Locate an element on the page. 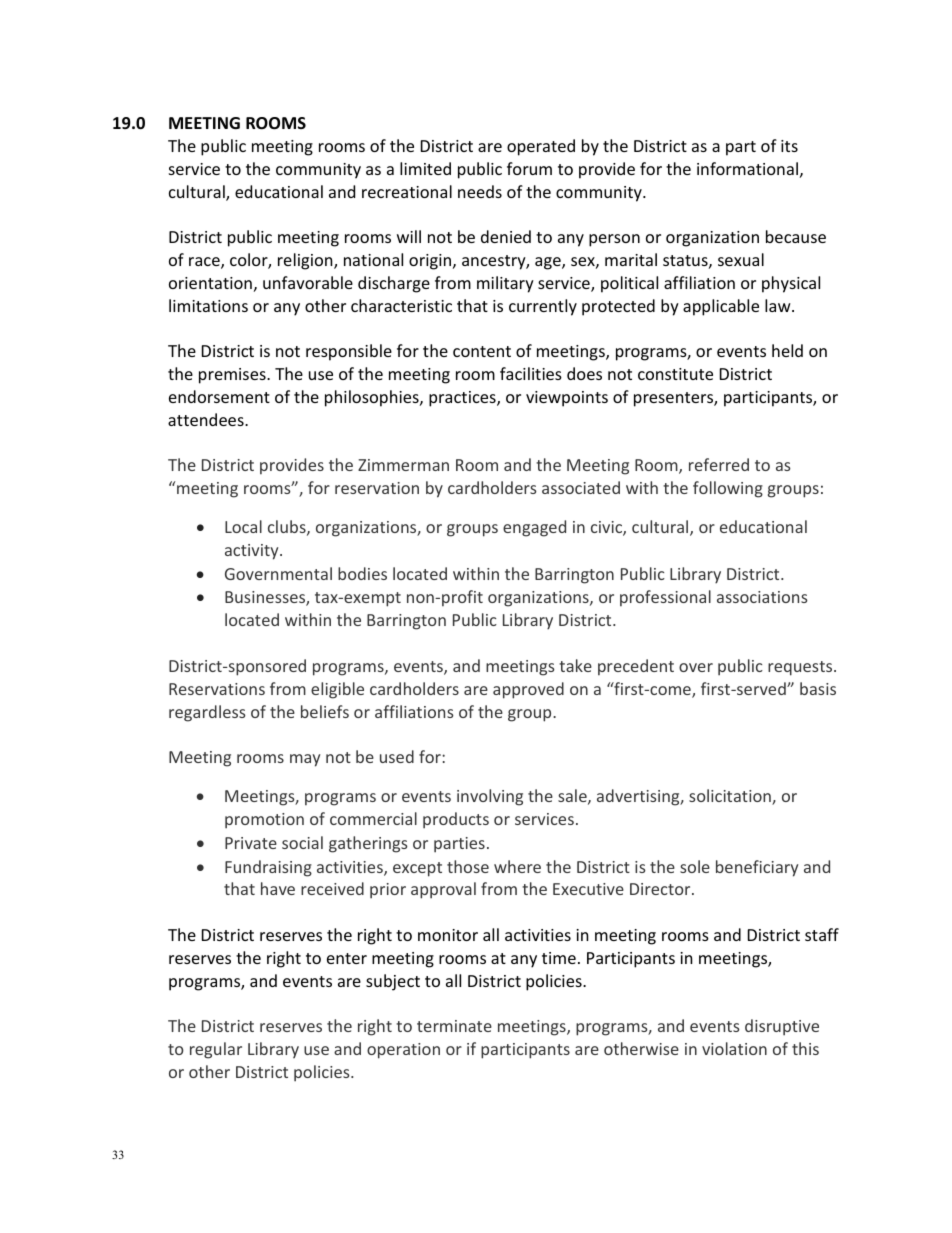  associations is located at coordinates (762, 597).
